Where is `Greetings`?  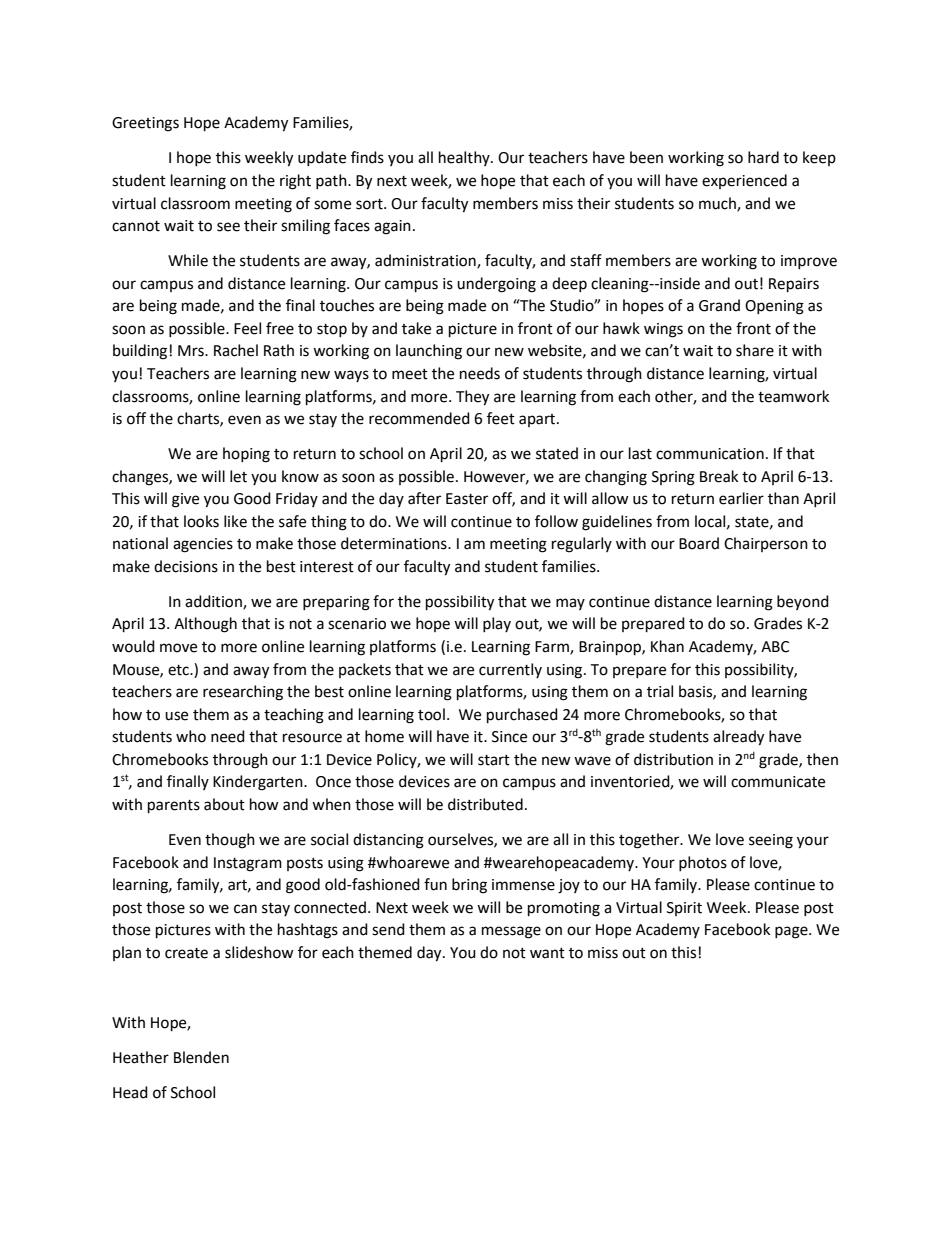 Greetings is located at coordinates (145, 124).
